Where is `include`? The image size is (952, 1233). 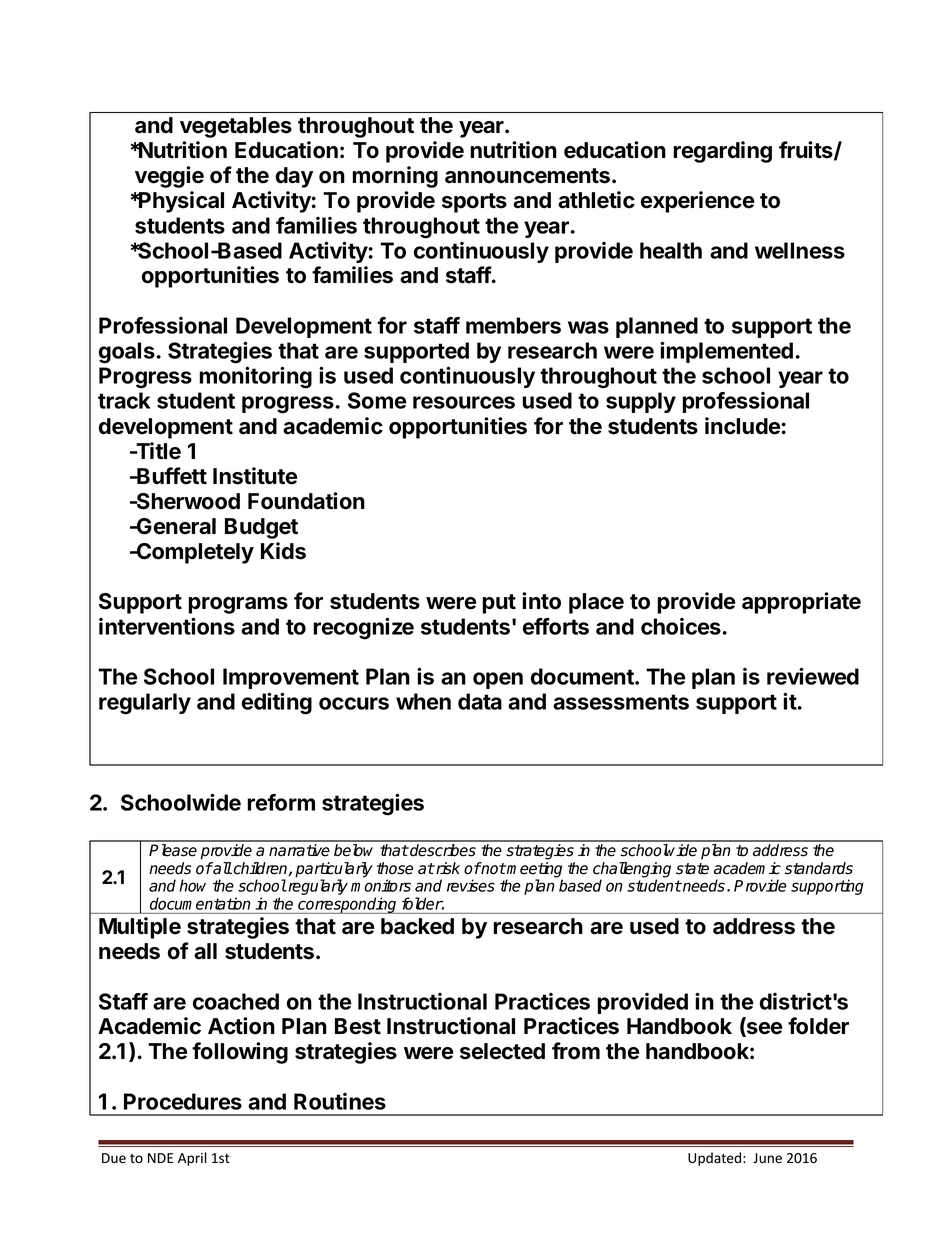 include is located at coordinates (743, 426).
